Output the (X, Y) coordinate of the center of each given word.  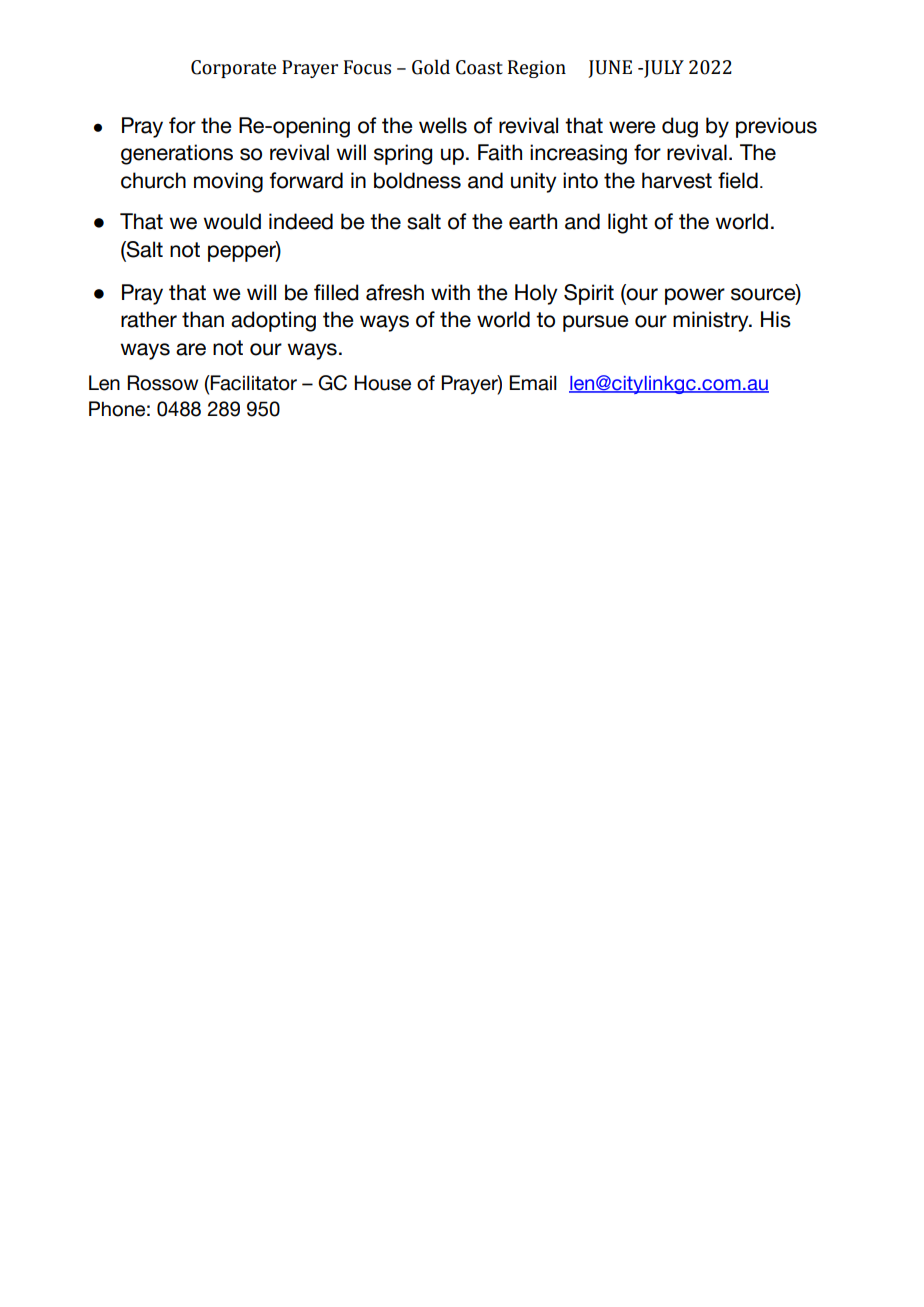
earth (533, 221)
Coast (479, 67)
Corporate (233, 69)
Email (533, 383)
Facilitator (253, 383)
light (628, 223)
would (232, 221)
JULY (663, 69)
